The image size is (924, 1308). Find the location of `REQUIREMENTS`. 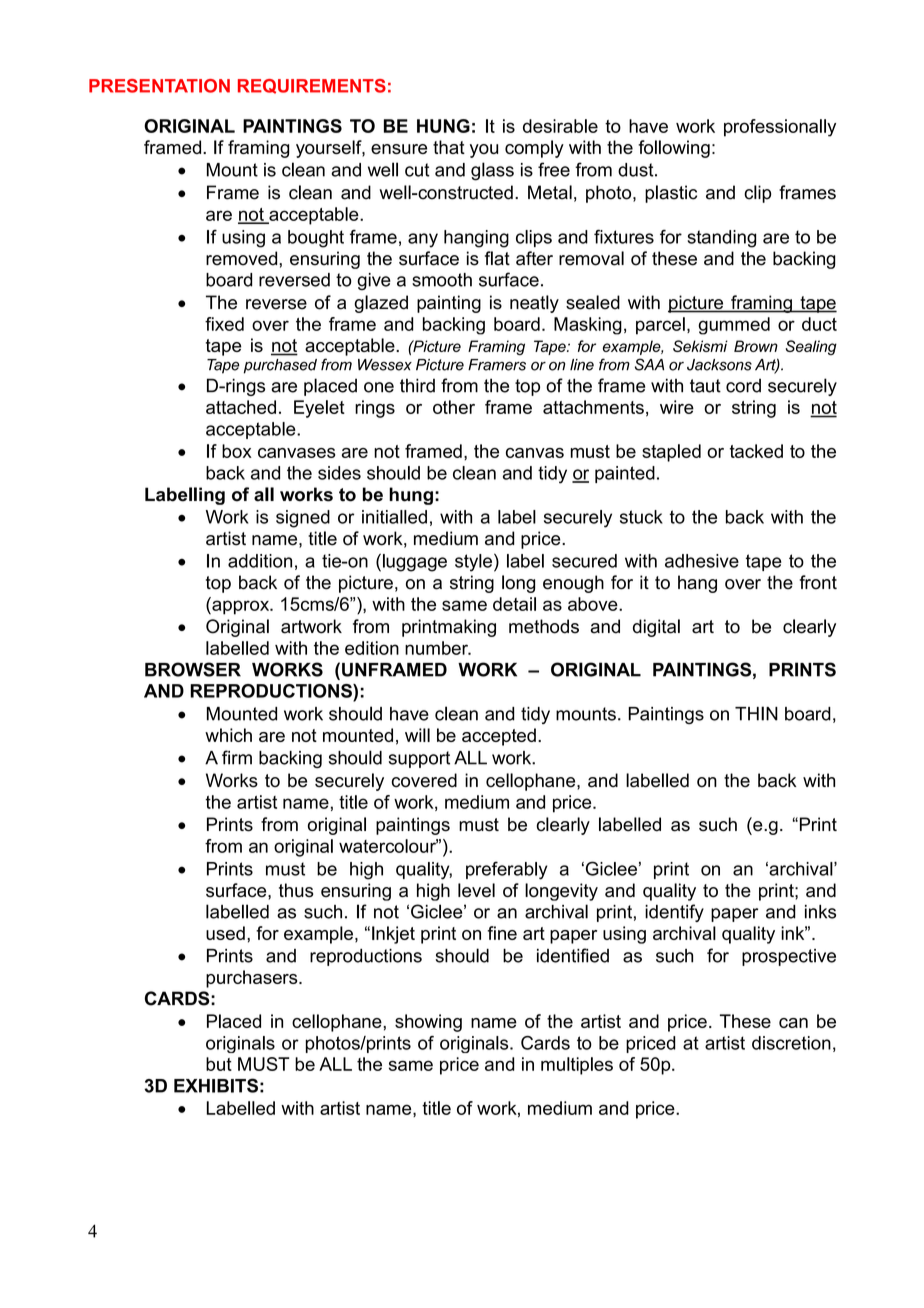

REQUIREMENTS is located at coordinates (312, 86).
